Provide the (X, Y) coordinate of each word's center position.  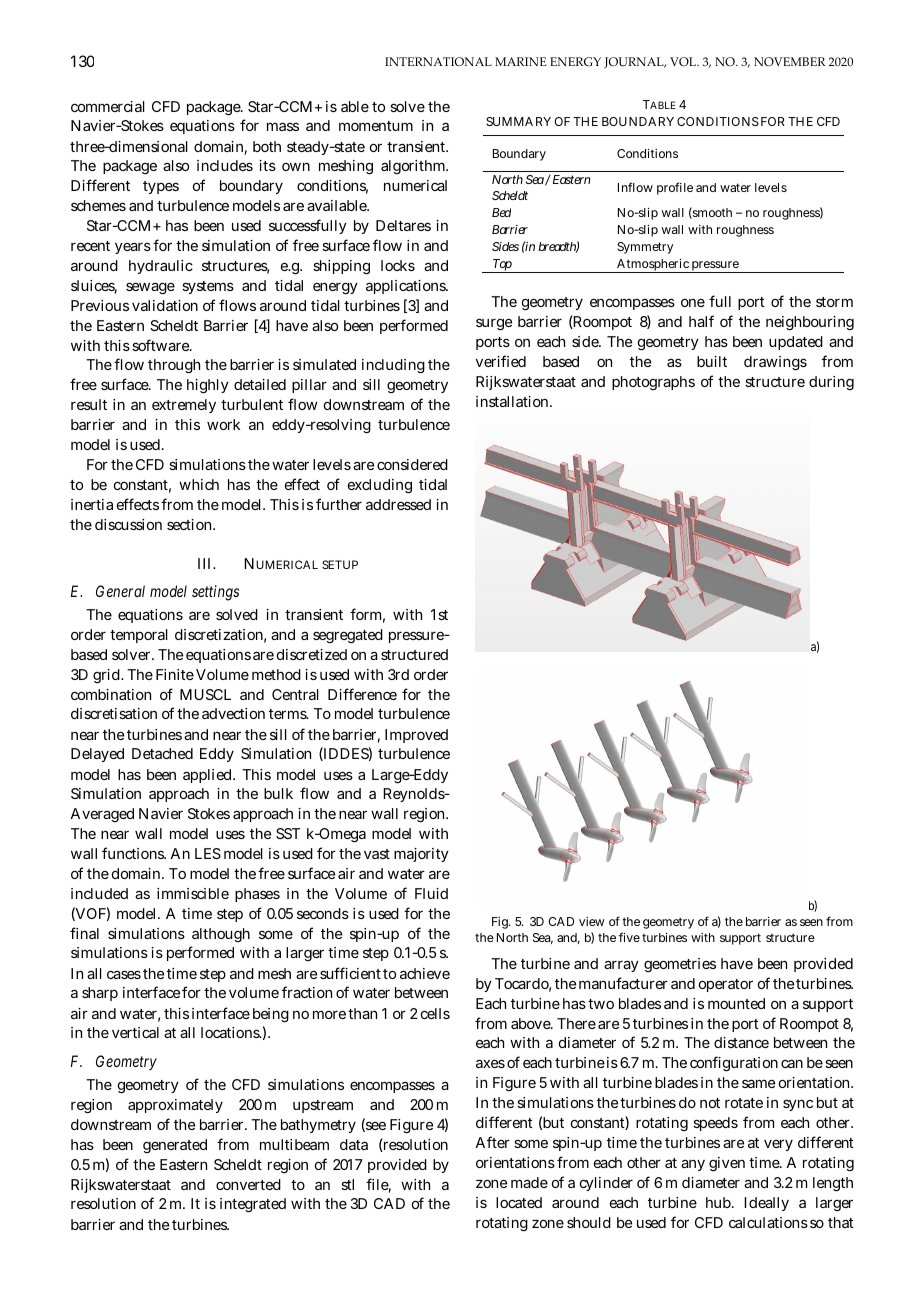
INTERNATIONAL (438, 61)
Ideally (766, 1204)
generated (175, 1146)
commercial (108, 106)
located (519, 1202)
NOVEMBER (789, 62)
